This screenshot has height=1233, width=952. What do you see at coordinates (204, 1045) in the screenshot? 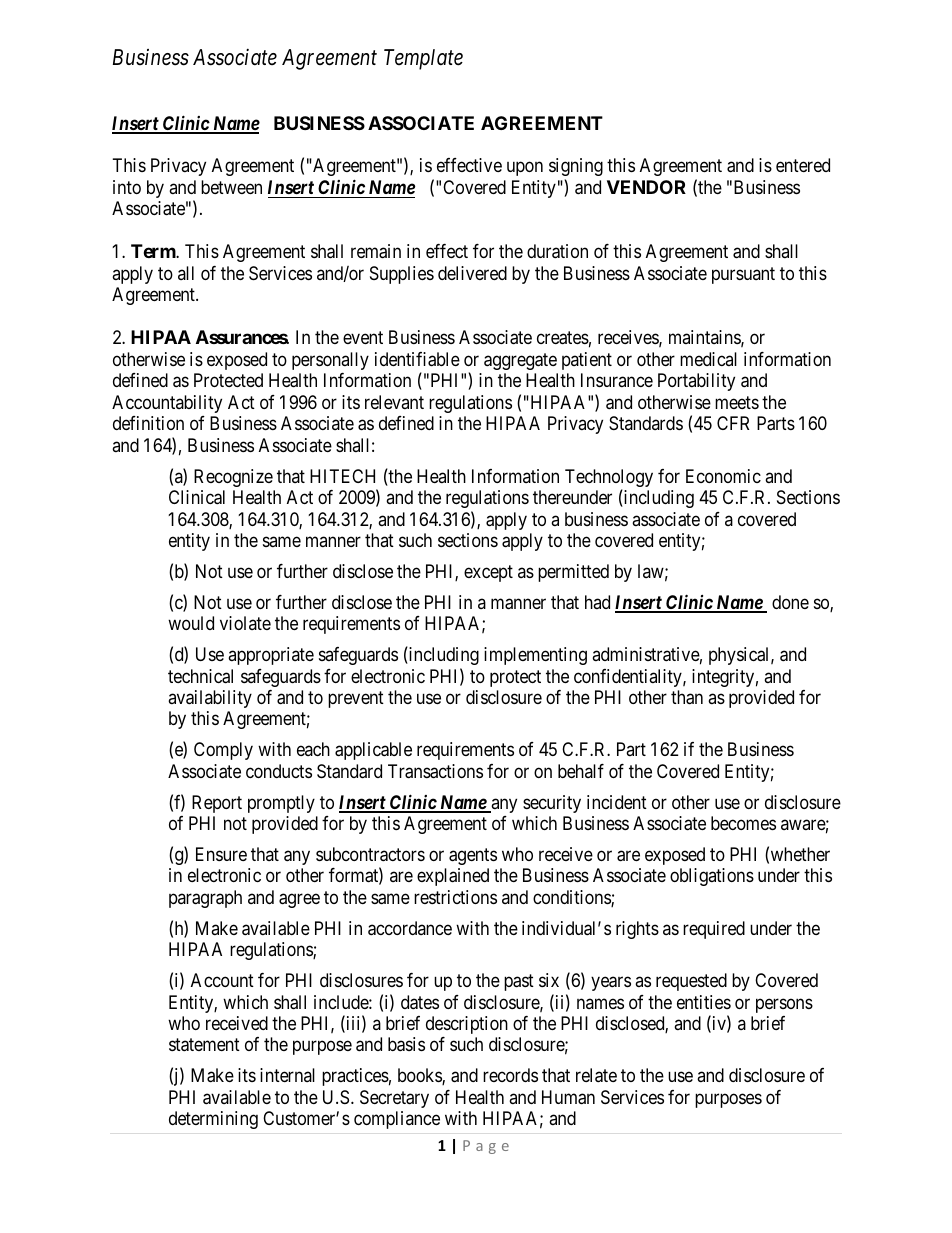
I see `statement` at bounding box center [204, 1045].
